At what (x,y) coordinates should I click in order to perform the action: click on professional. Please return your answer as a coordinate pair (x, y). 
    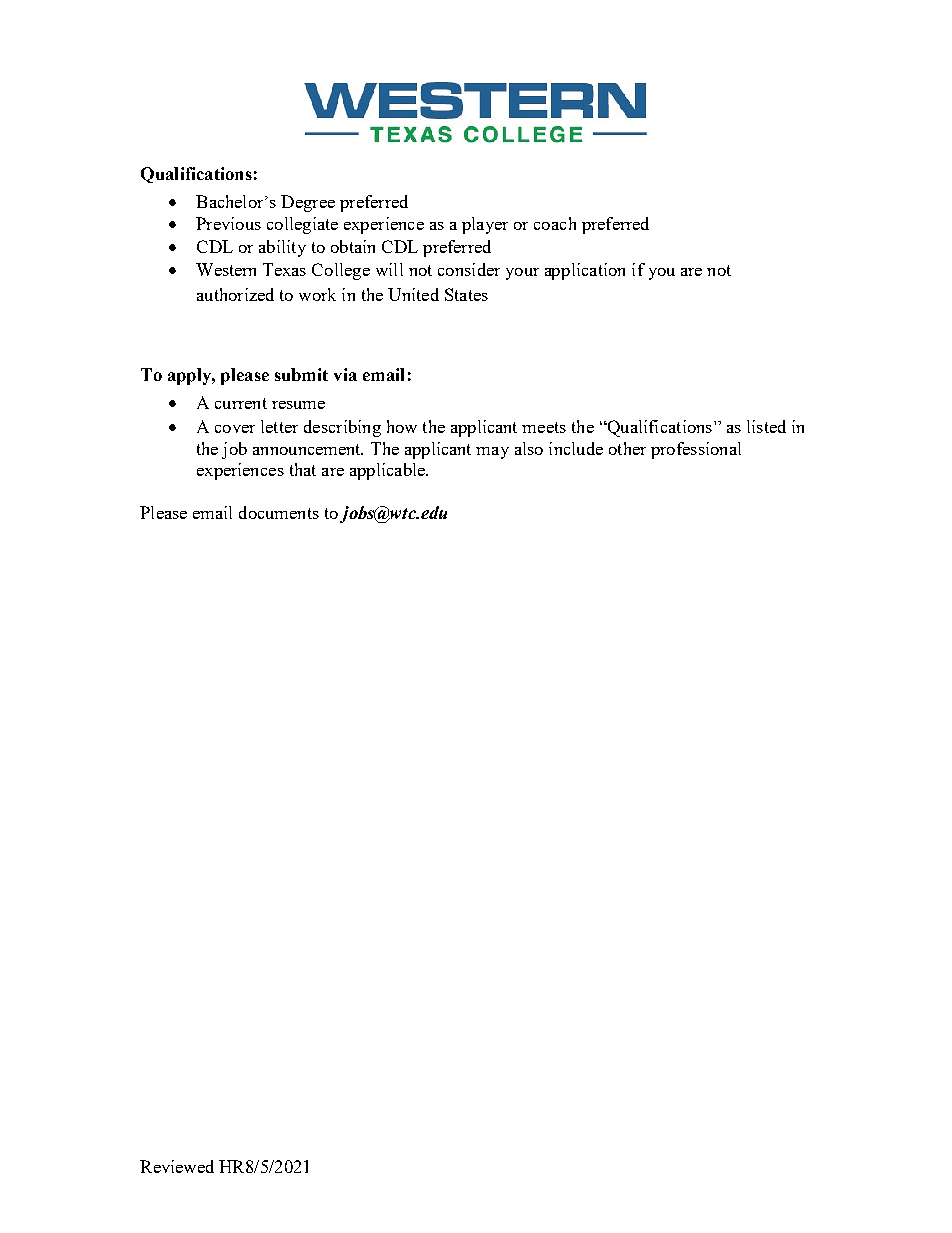
    Looking at the image, I should click on (696, 450).
